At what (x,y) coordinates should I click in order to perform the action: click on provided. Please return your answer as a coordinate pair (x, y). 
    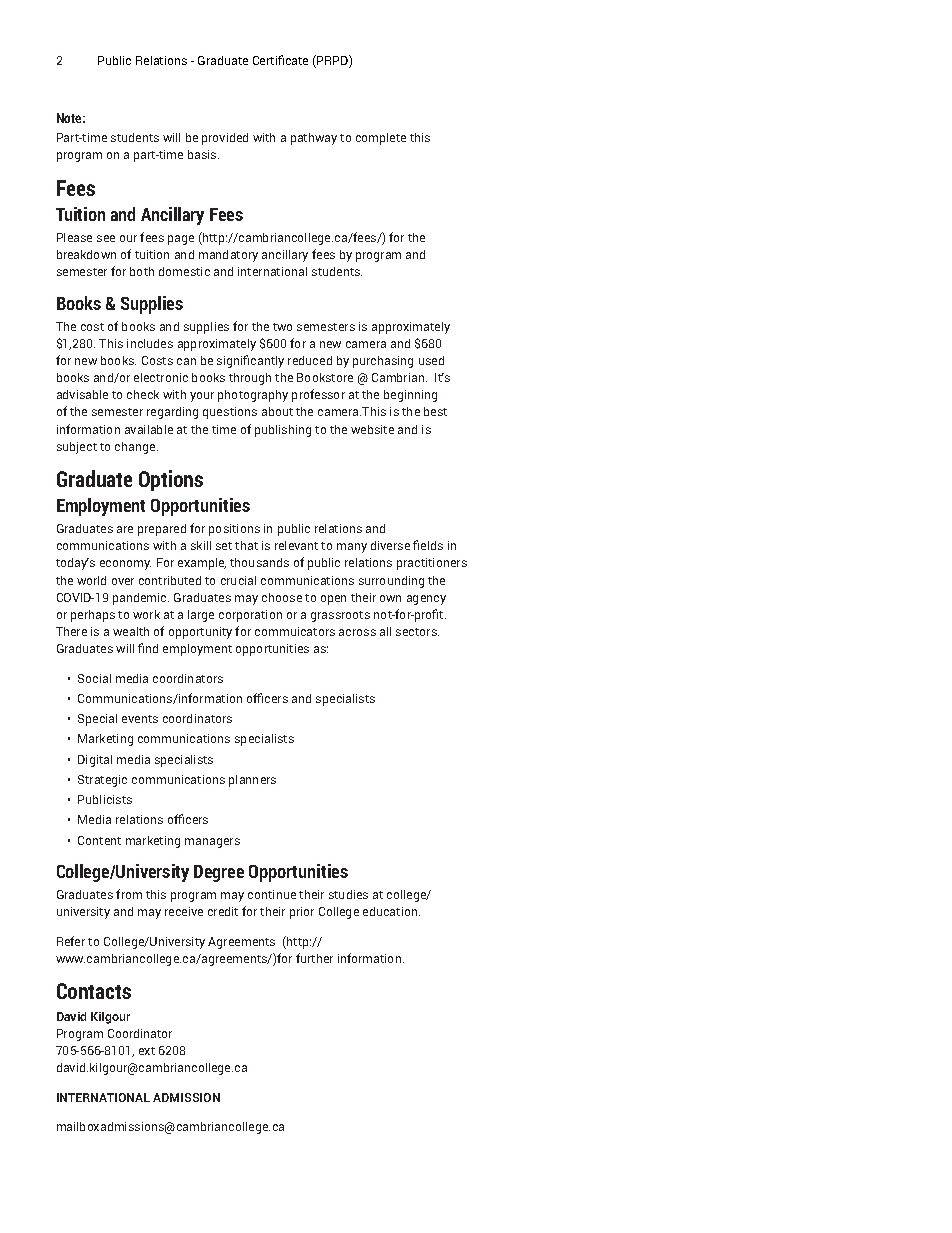
    Looking at the image, I should click on (225, 139).
